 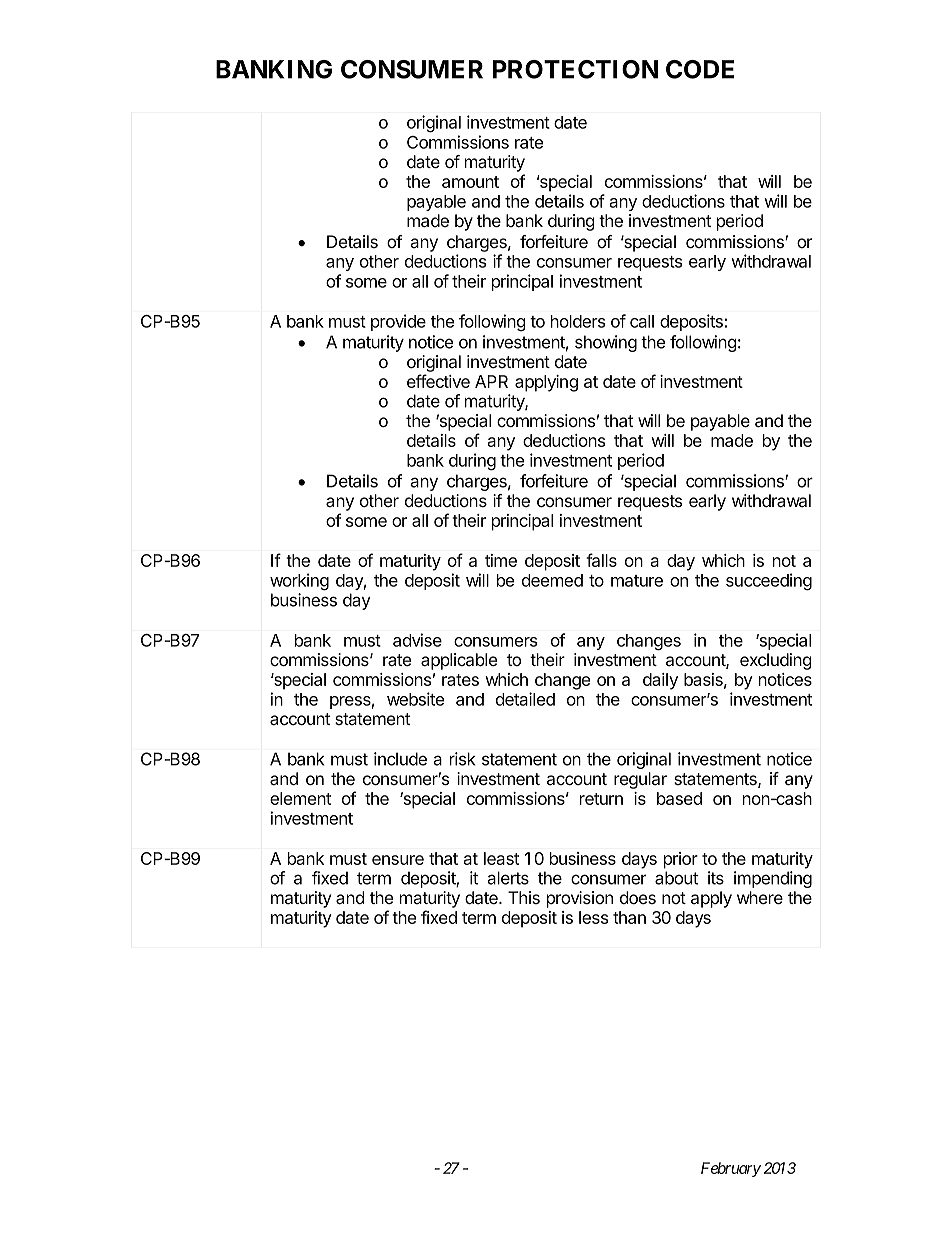 What do you see at coordinates (470, 182) in the document?
I see `amount` at bounding box center [470, 182].
